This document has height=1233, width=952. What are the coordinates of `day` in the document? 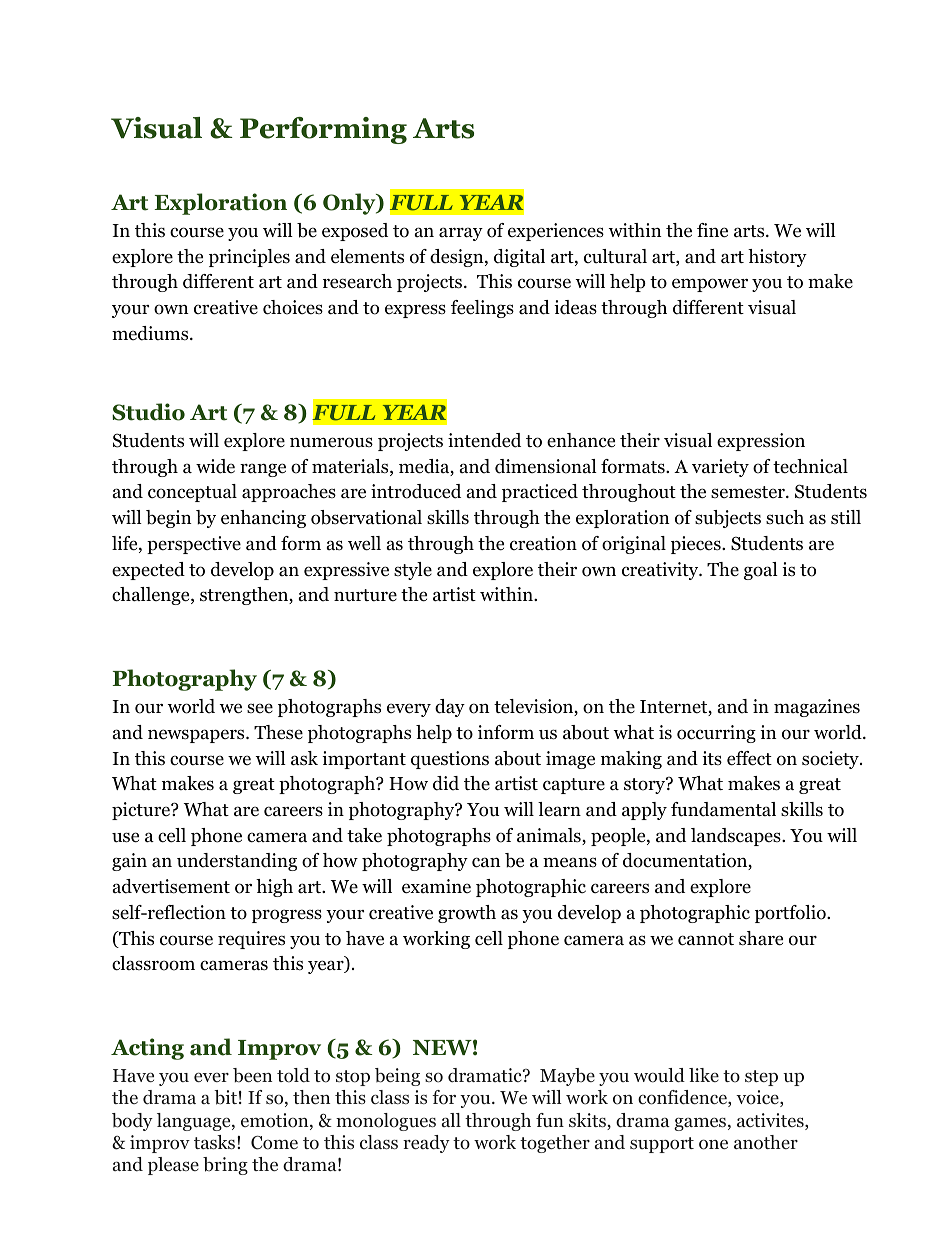 It's located at (450, 708).
